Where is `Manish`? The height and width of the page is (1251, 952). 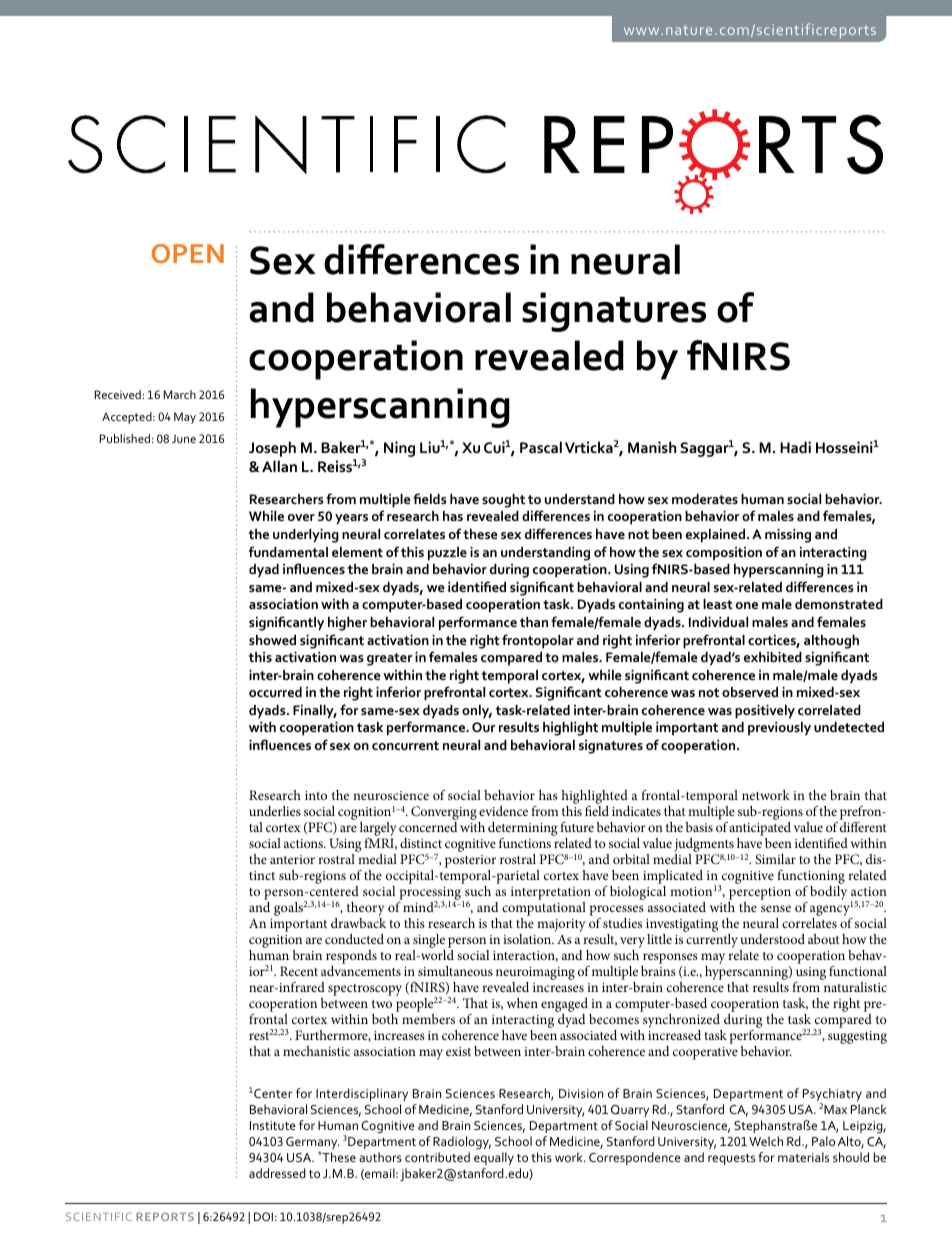 Manish is located at coordinates (652, 447).
